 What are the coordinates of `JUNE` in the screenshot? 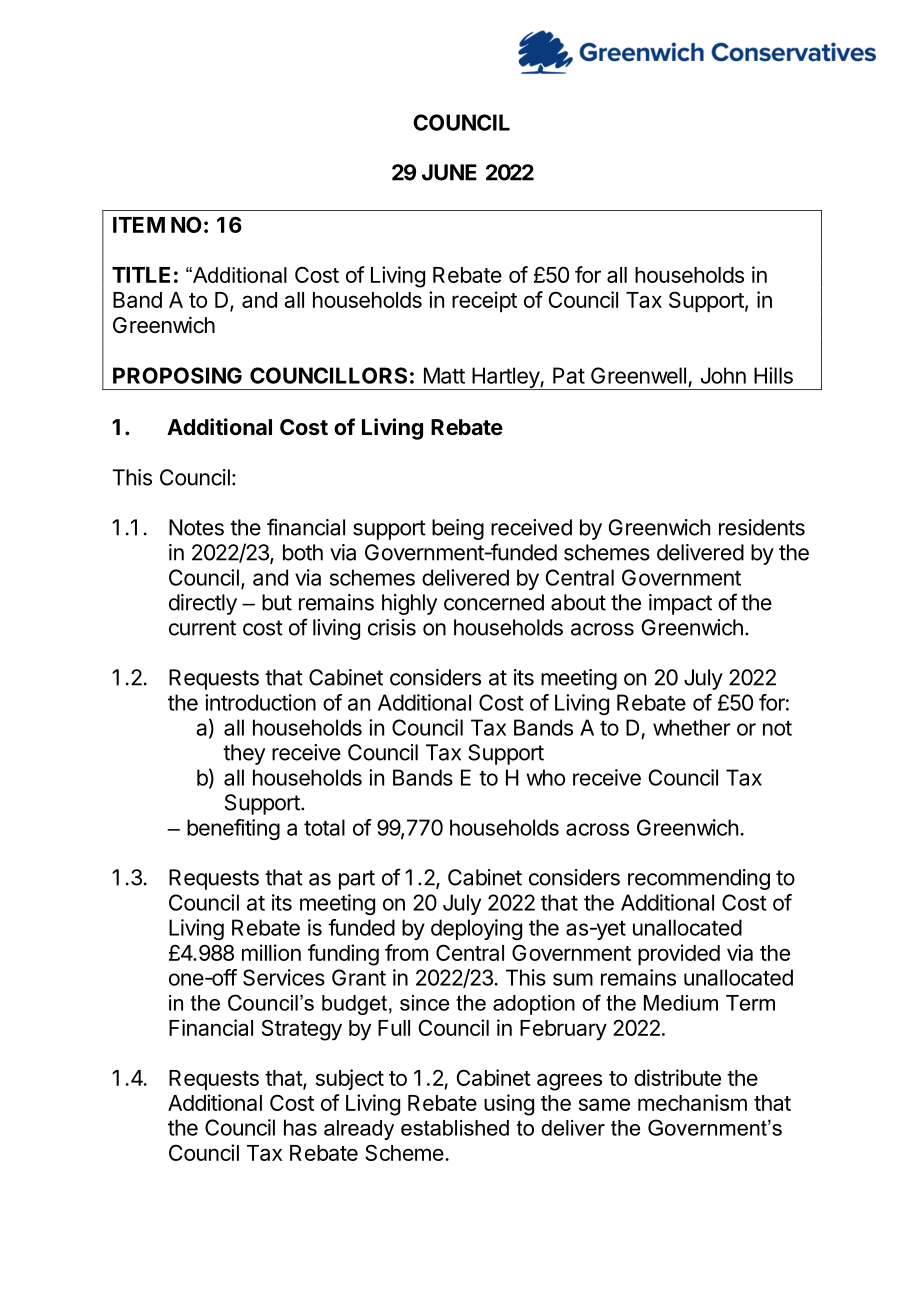 It's located at (449, 172).
